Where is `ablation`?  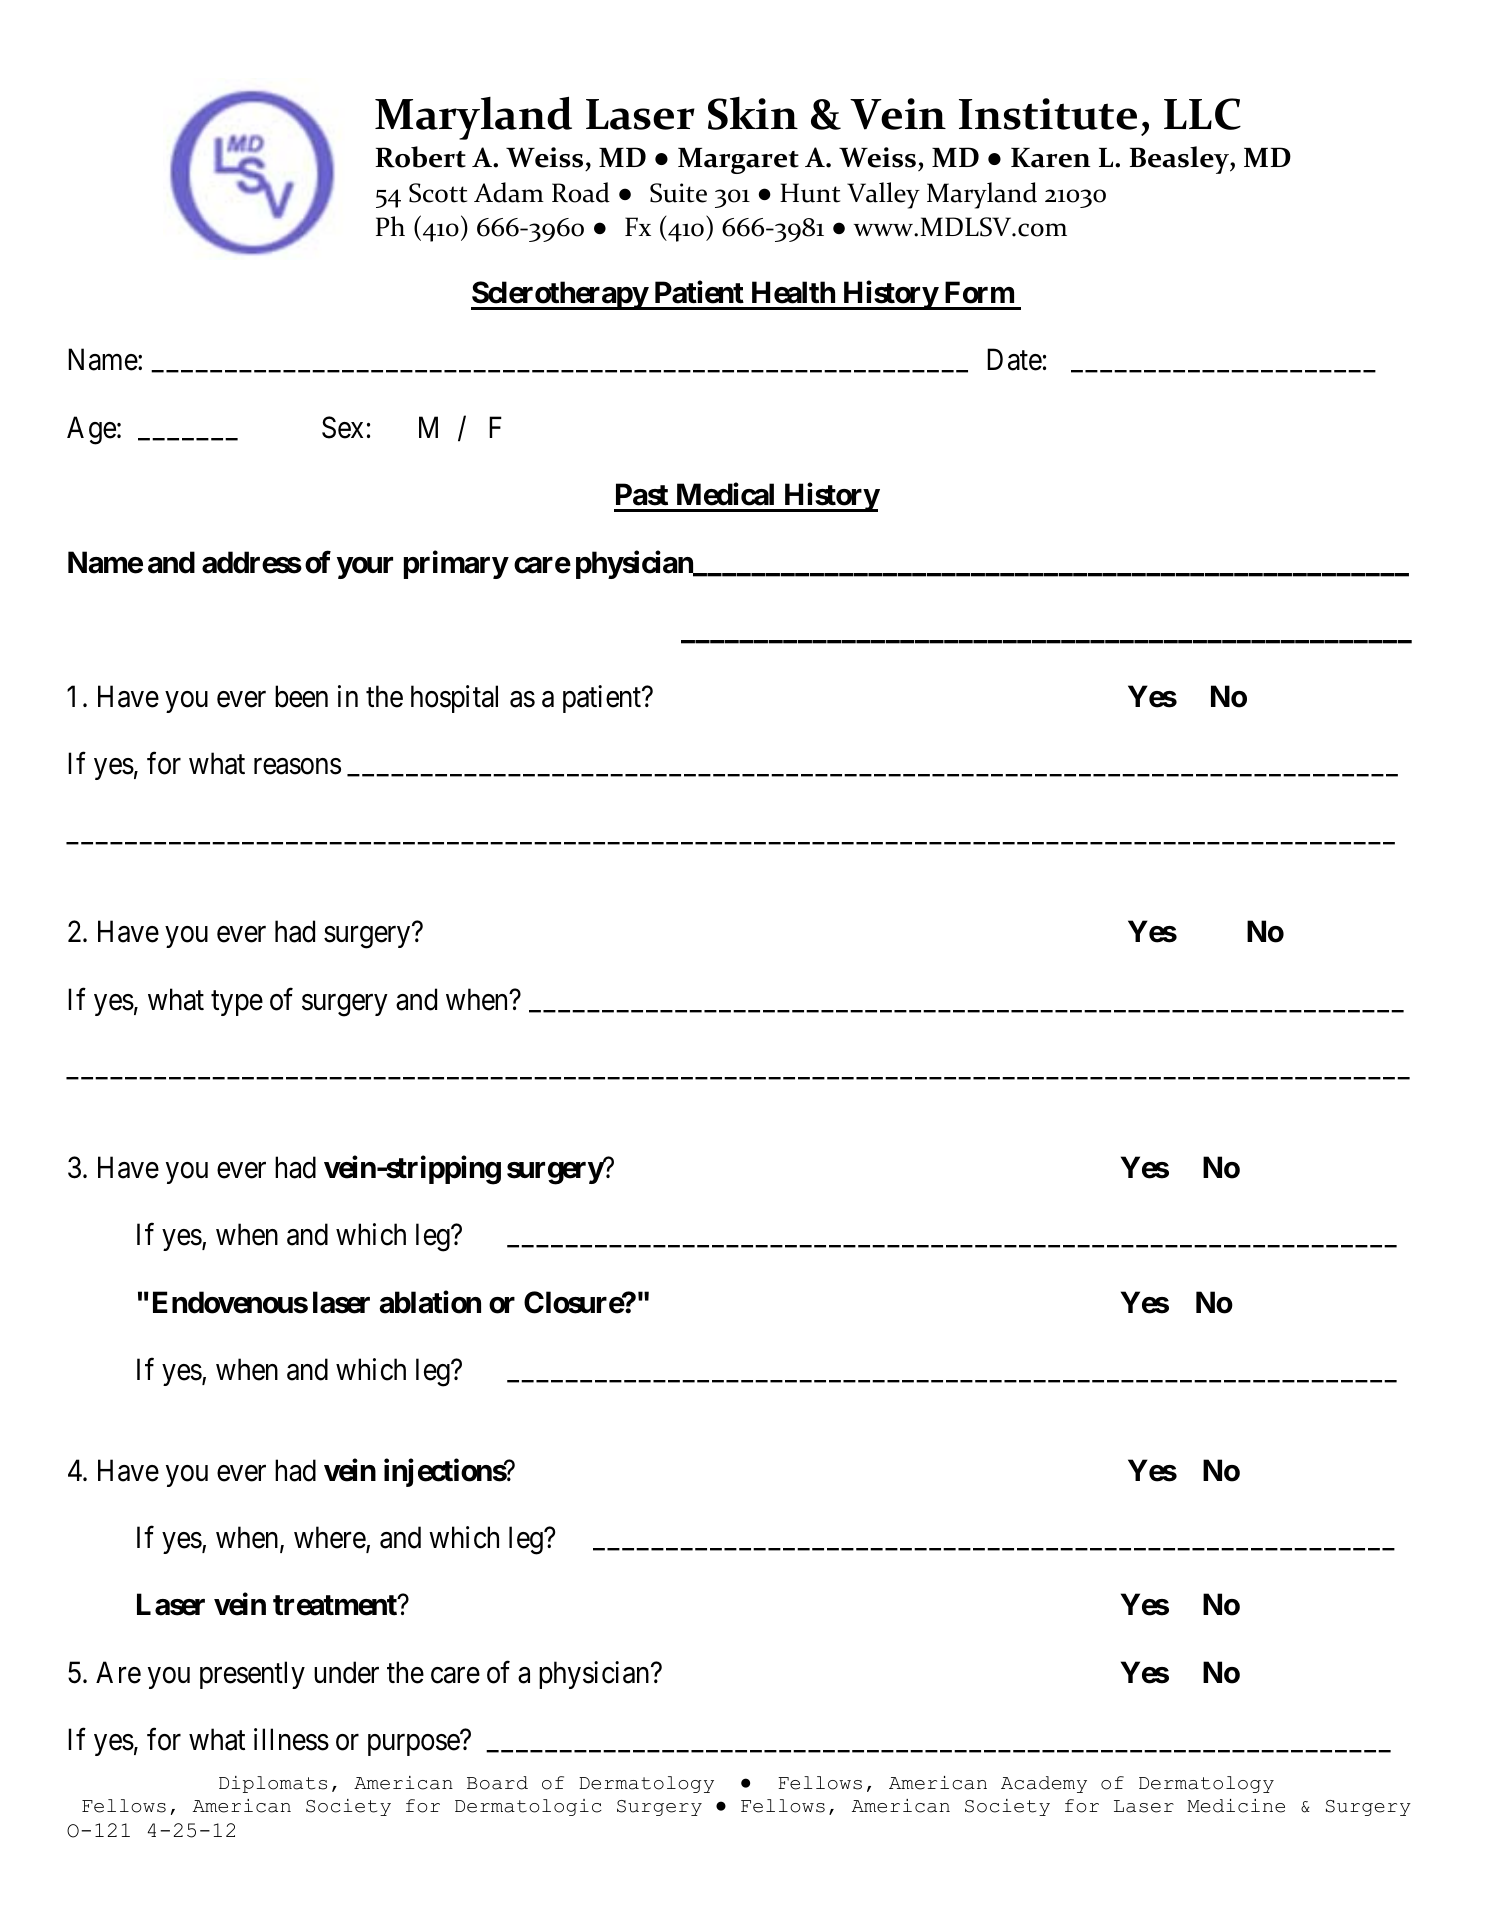 ablation is located at coordinates (430, 1302).
